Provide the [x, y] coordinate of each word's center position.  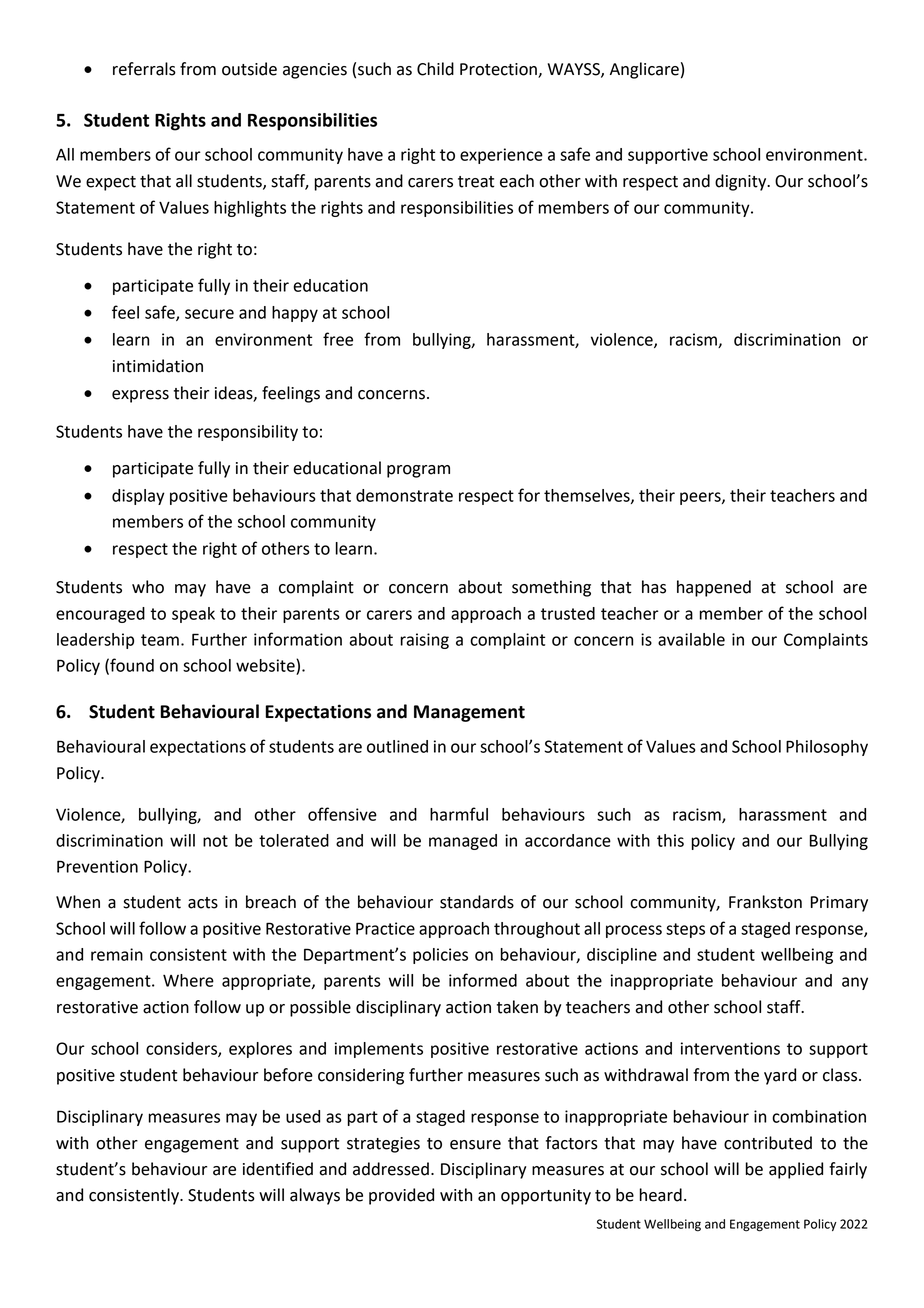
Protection [498, 69]
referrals [144, 69]
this [670, 840]
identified [278, 1169]
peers [701, 498]
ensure [475, 1145]
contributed [768, 1143]
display [138, 497]
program [418, 471]
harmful [459, 814]
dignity [742, 182]
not [215, 841]
